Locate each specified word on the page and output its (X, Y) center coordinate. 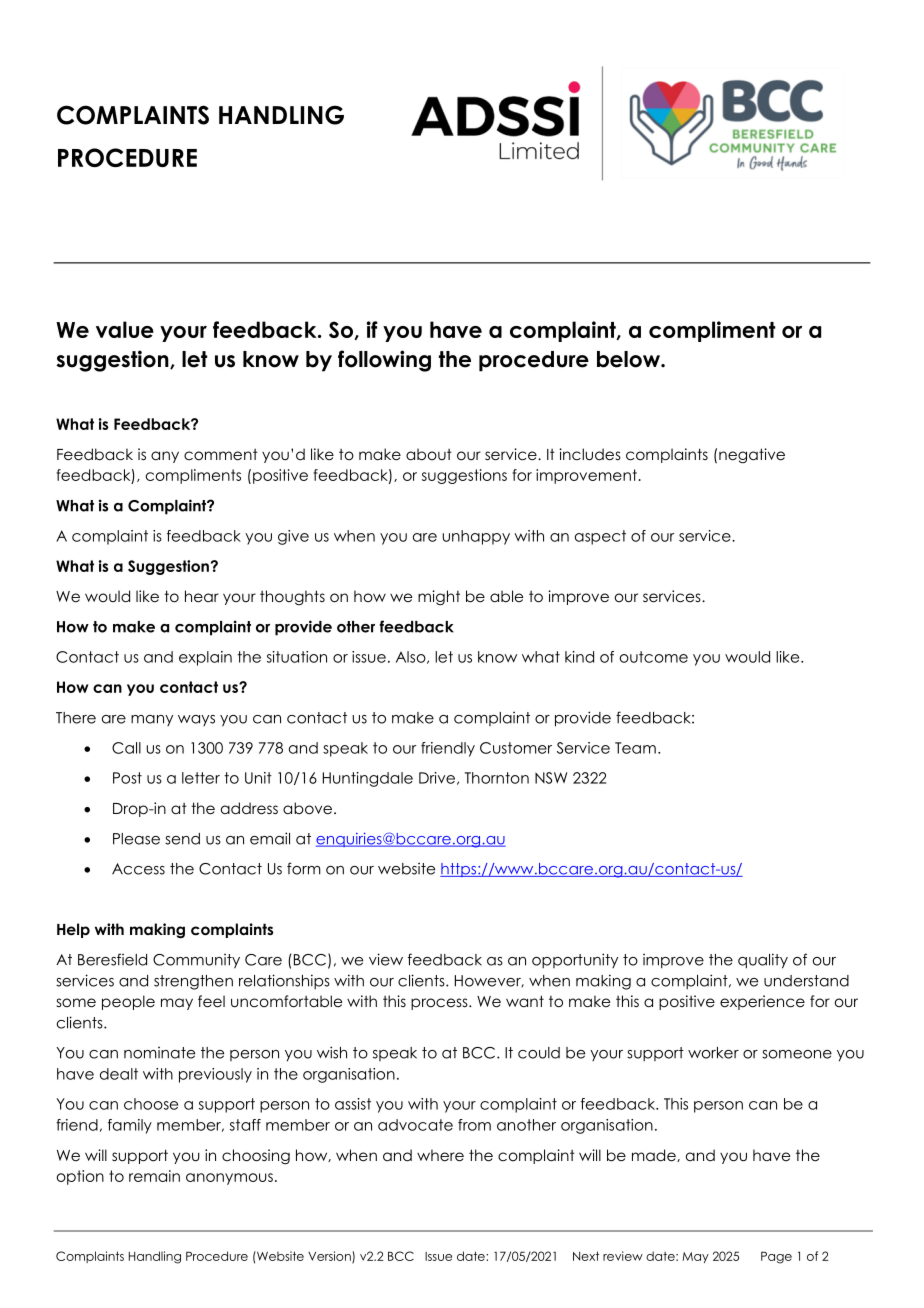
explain (205, 658)
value (125, 329)
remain (154, 1176)
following (384, 361)
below (629, 359)
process (440, 1004)
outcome (653, 657)
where (440, 1155)
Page (776, 1257)
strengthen (193, 982)
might (439, 597)
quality (763, 961)
